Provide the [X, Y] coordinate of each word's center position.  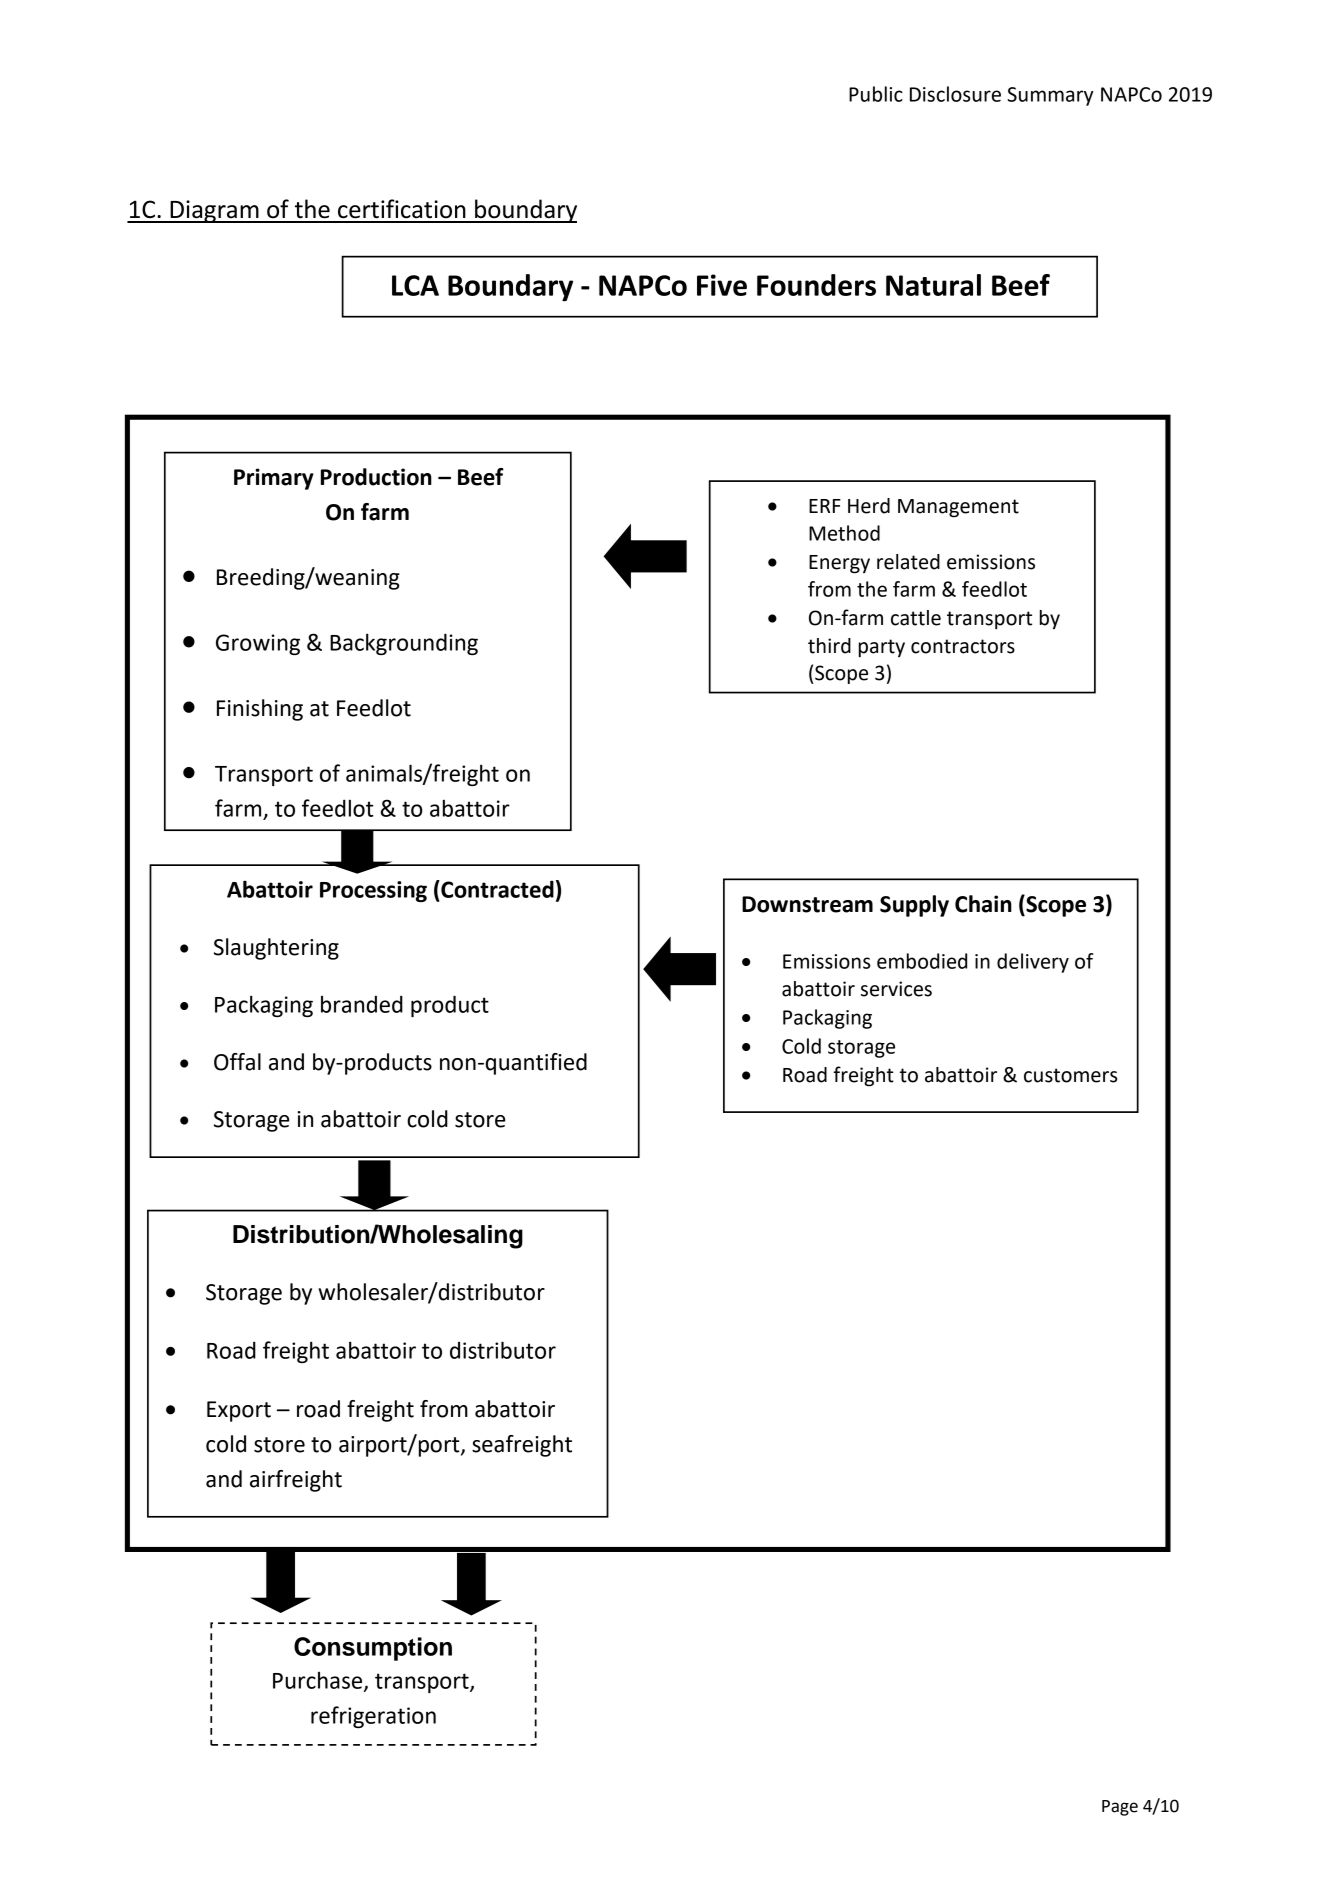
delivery [1033, 963]
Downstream [807, 904]
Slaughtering [276, 949]
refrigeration [373, 1717]
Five [722, 285]
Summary [1051, 96]
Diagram [214, 211]
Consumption [373, 1649]
